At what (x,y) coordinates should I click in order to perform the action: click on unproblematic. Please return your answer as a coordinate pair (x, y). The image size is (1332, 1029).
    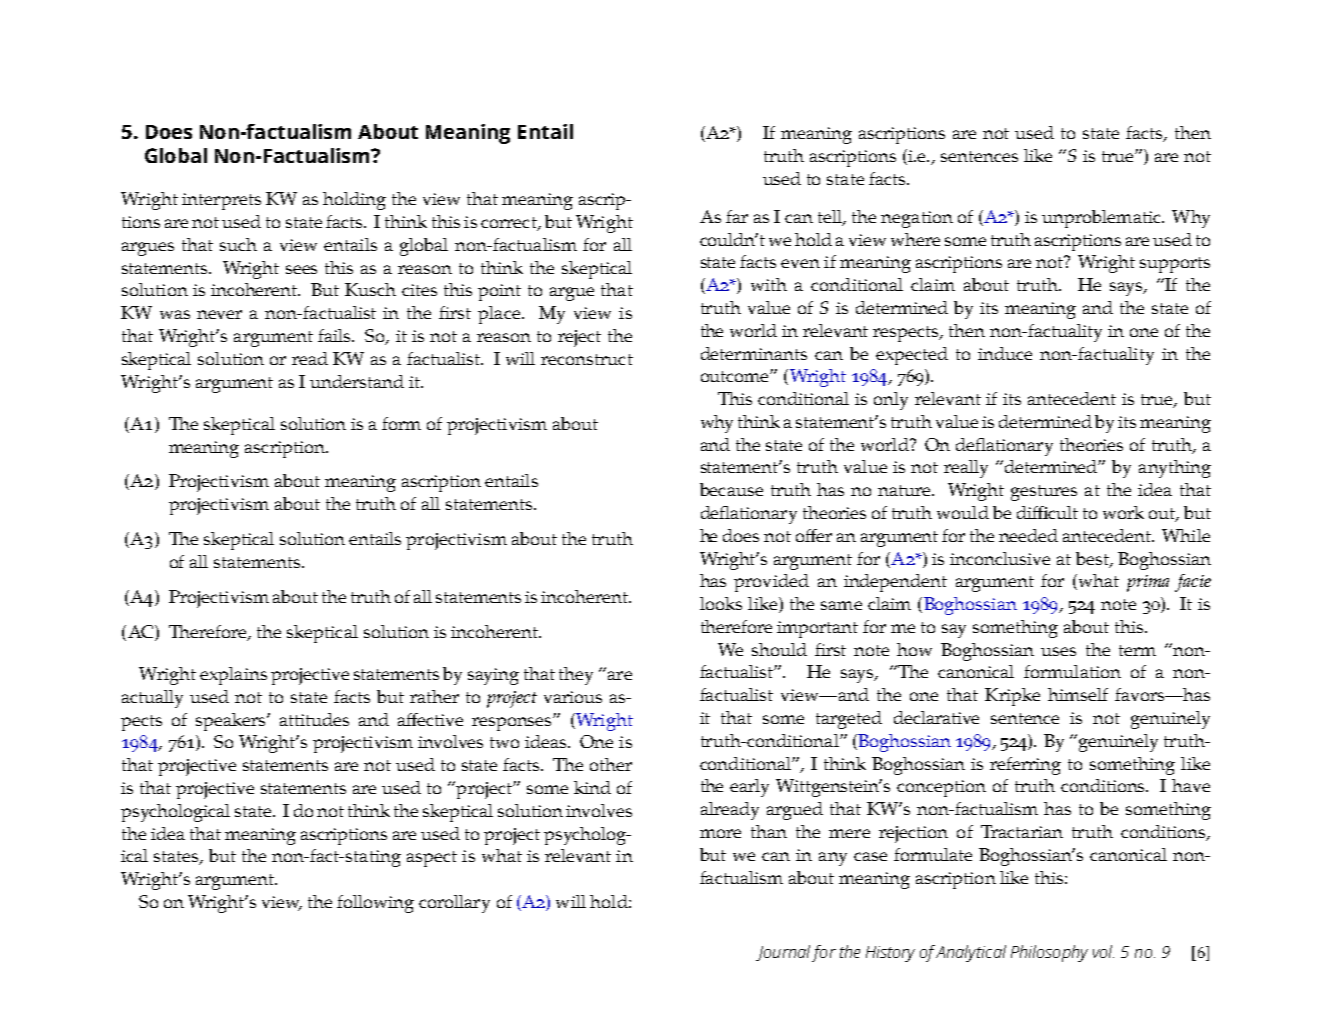
    Looking at the image, I should click on (1102, 219).
